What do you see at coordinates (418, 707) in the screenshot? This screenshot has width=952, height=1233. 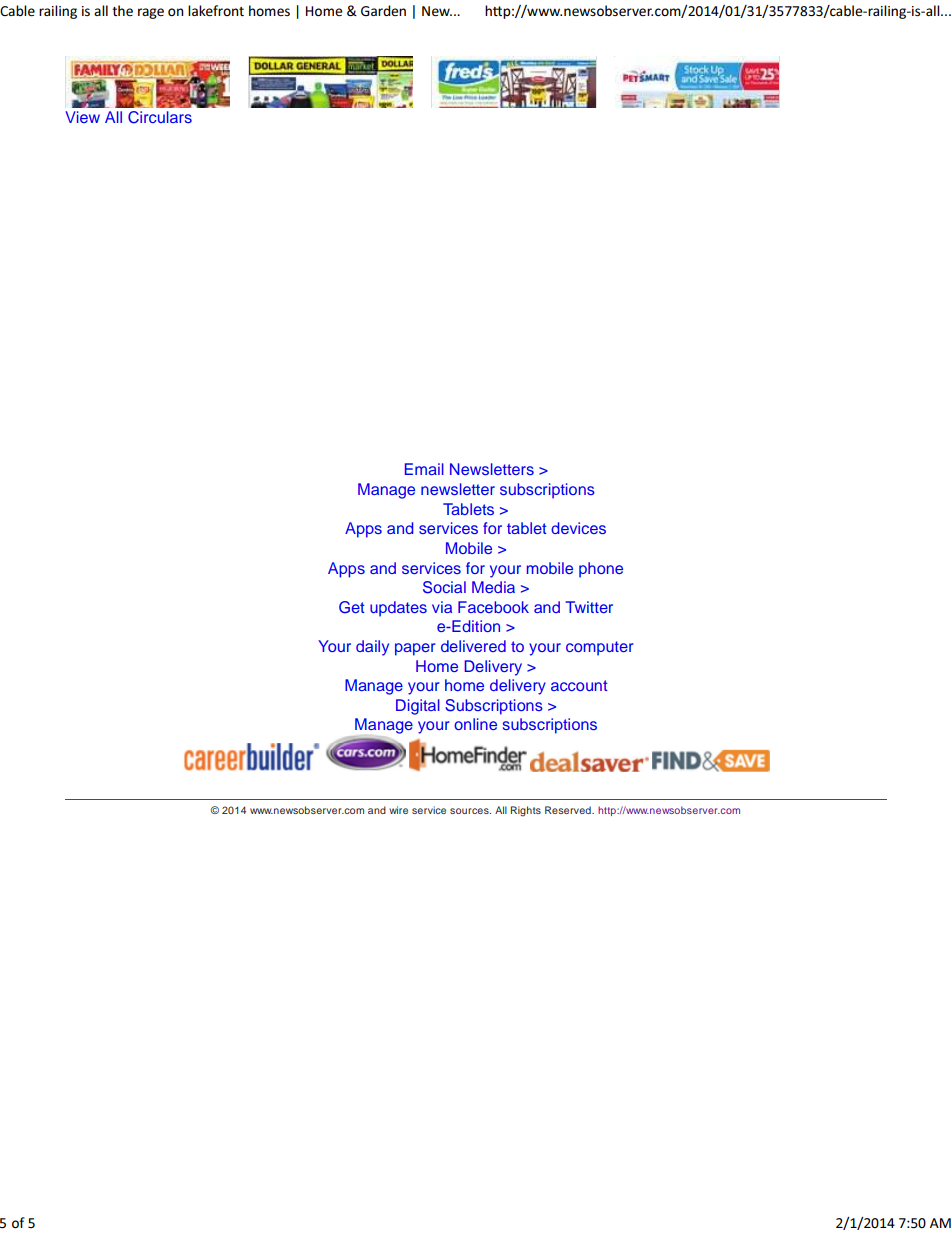 I see `Digital` at bounding box center [418, 707].
